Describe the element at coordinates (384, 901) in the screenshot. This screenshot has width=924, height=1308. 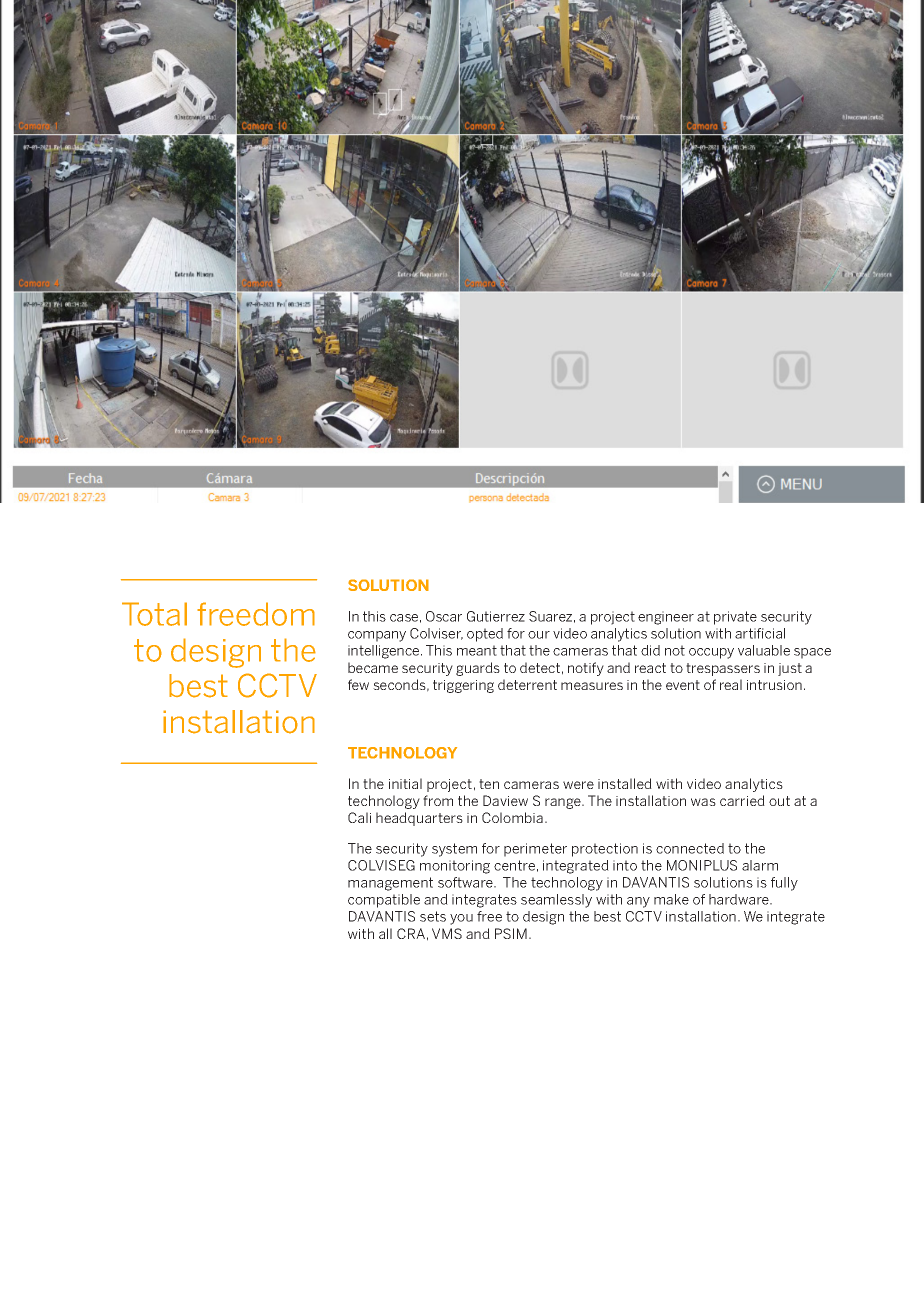
I see `compatible` at that location.
